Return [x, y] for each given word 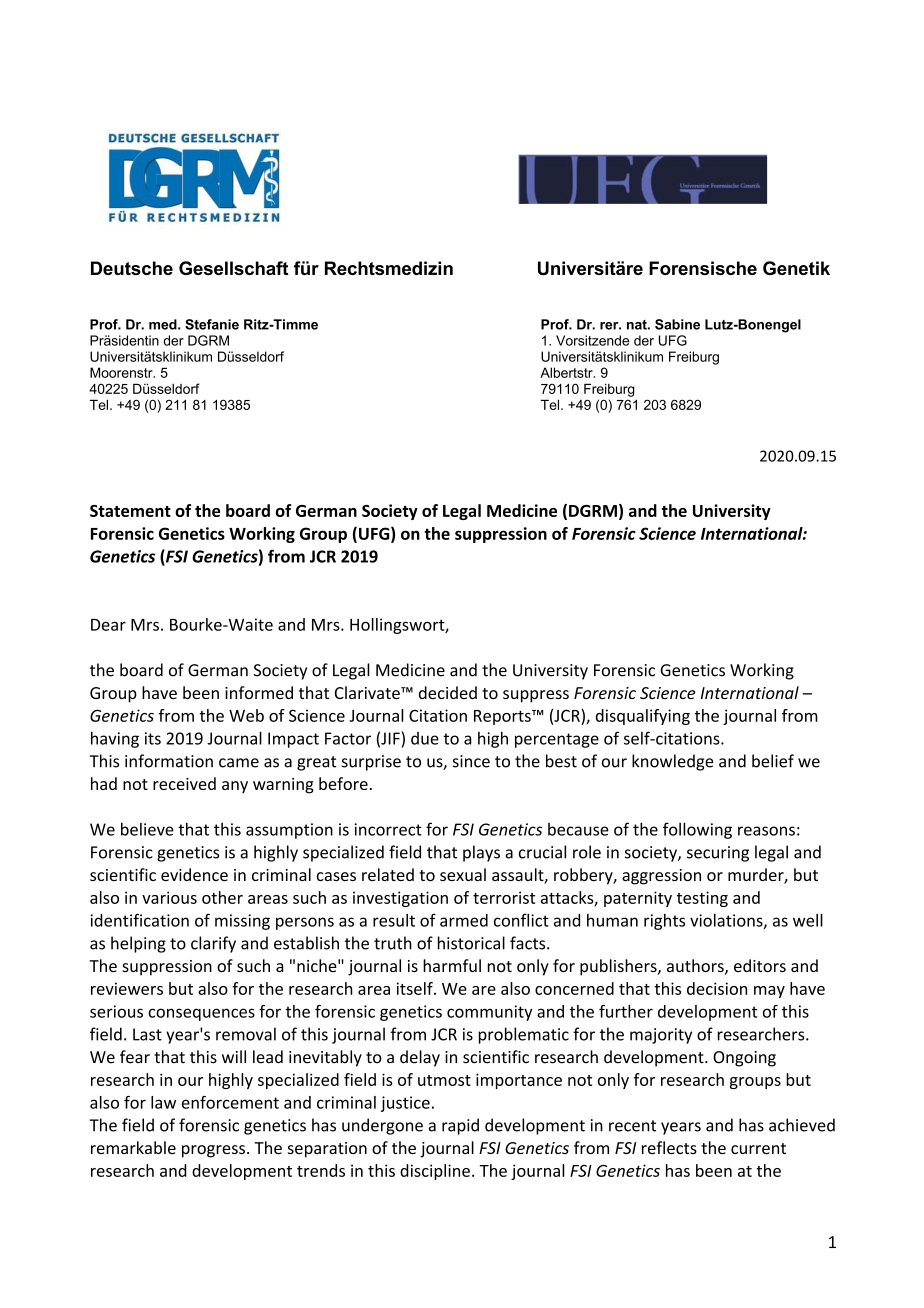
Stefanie [212, 324]
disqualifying [643, 717]
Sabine [677, 324]
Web [246, 715]
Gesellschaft [233, 268]
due [425, 738]
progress [213, 1151]
